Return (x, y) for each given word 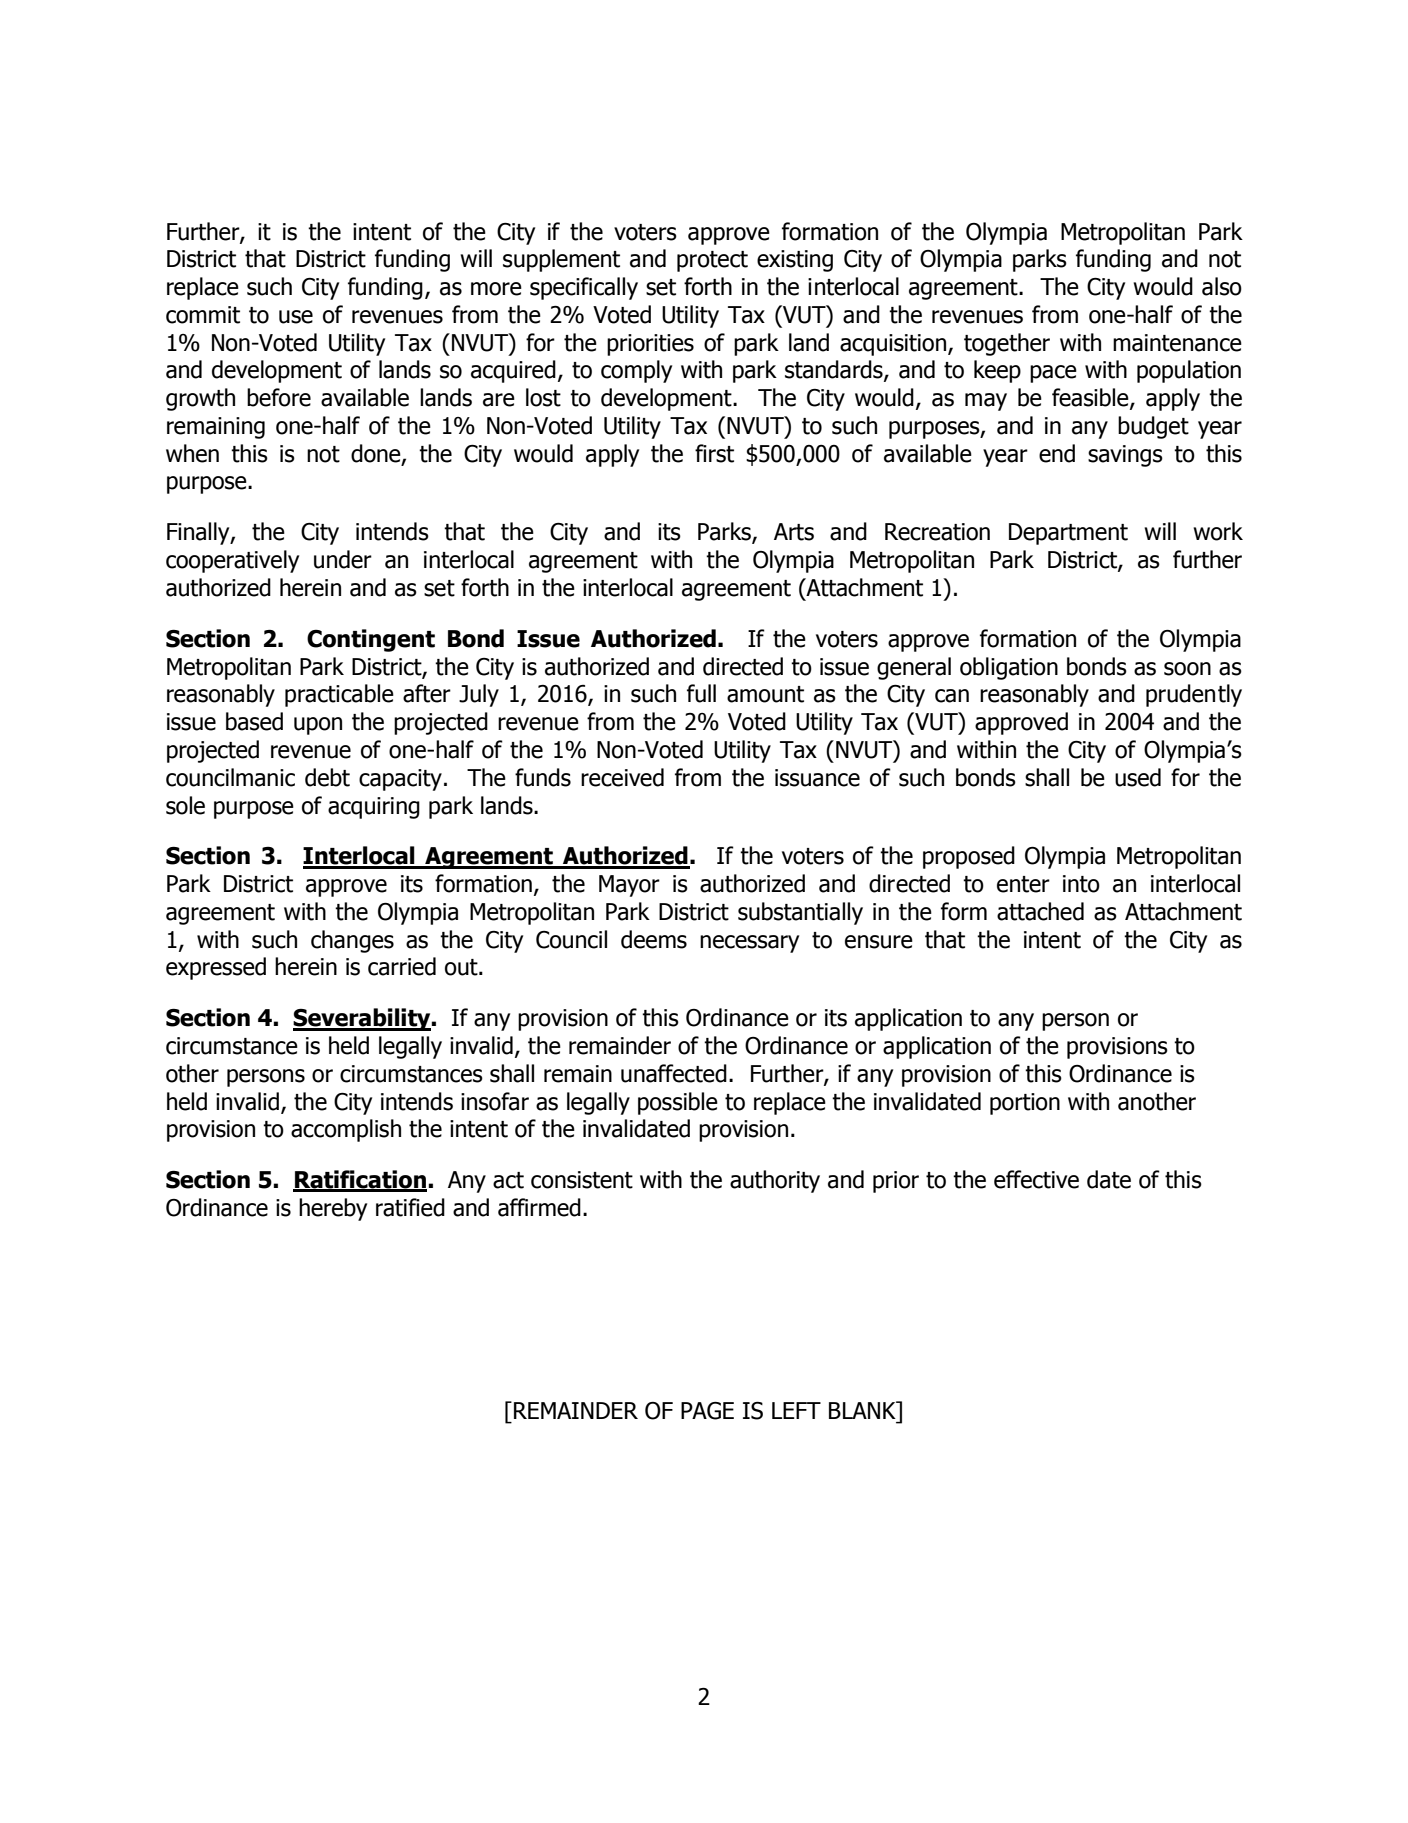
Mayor (629, 886)
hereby (333, 1209)
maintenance (1177, 343)
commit (203, 315)
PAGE (707, 1411)
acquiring (374, 808)
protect (712, 261)
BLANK (863, 1410)
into (1081, 884)
